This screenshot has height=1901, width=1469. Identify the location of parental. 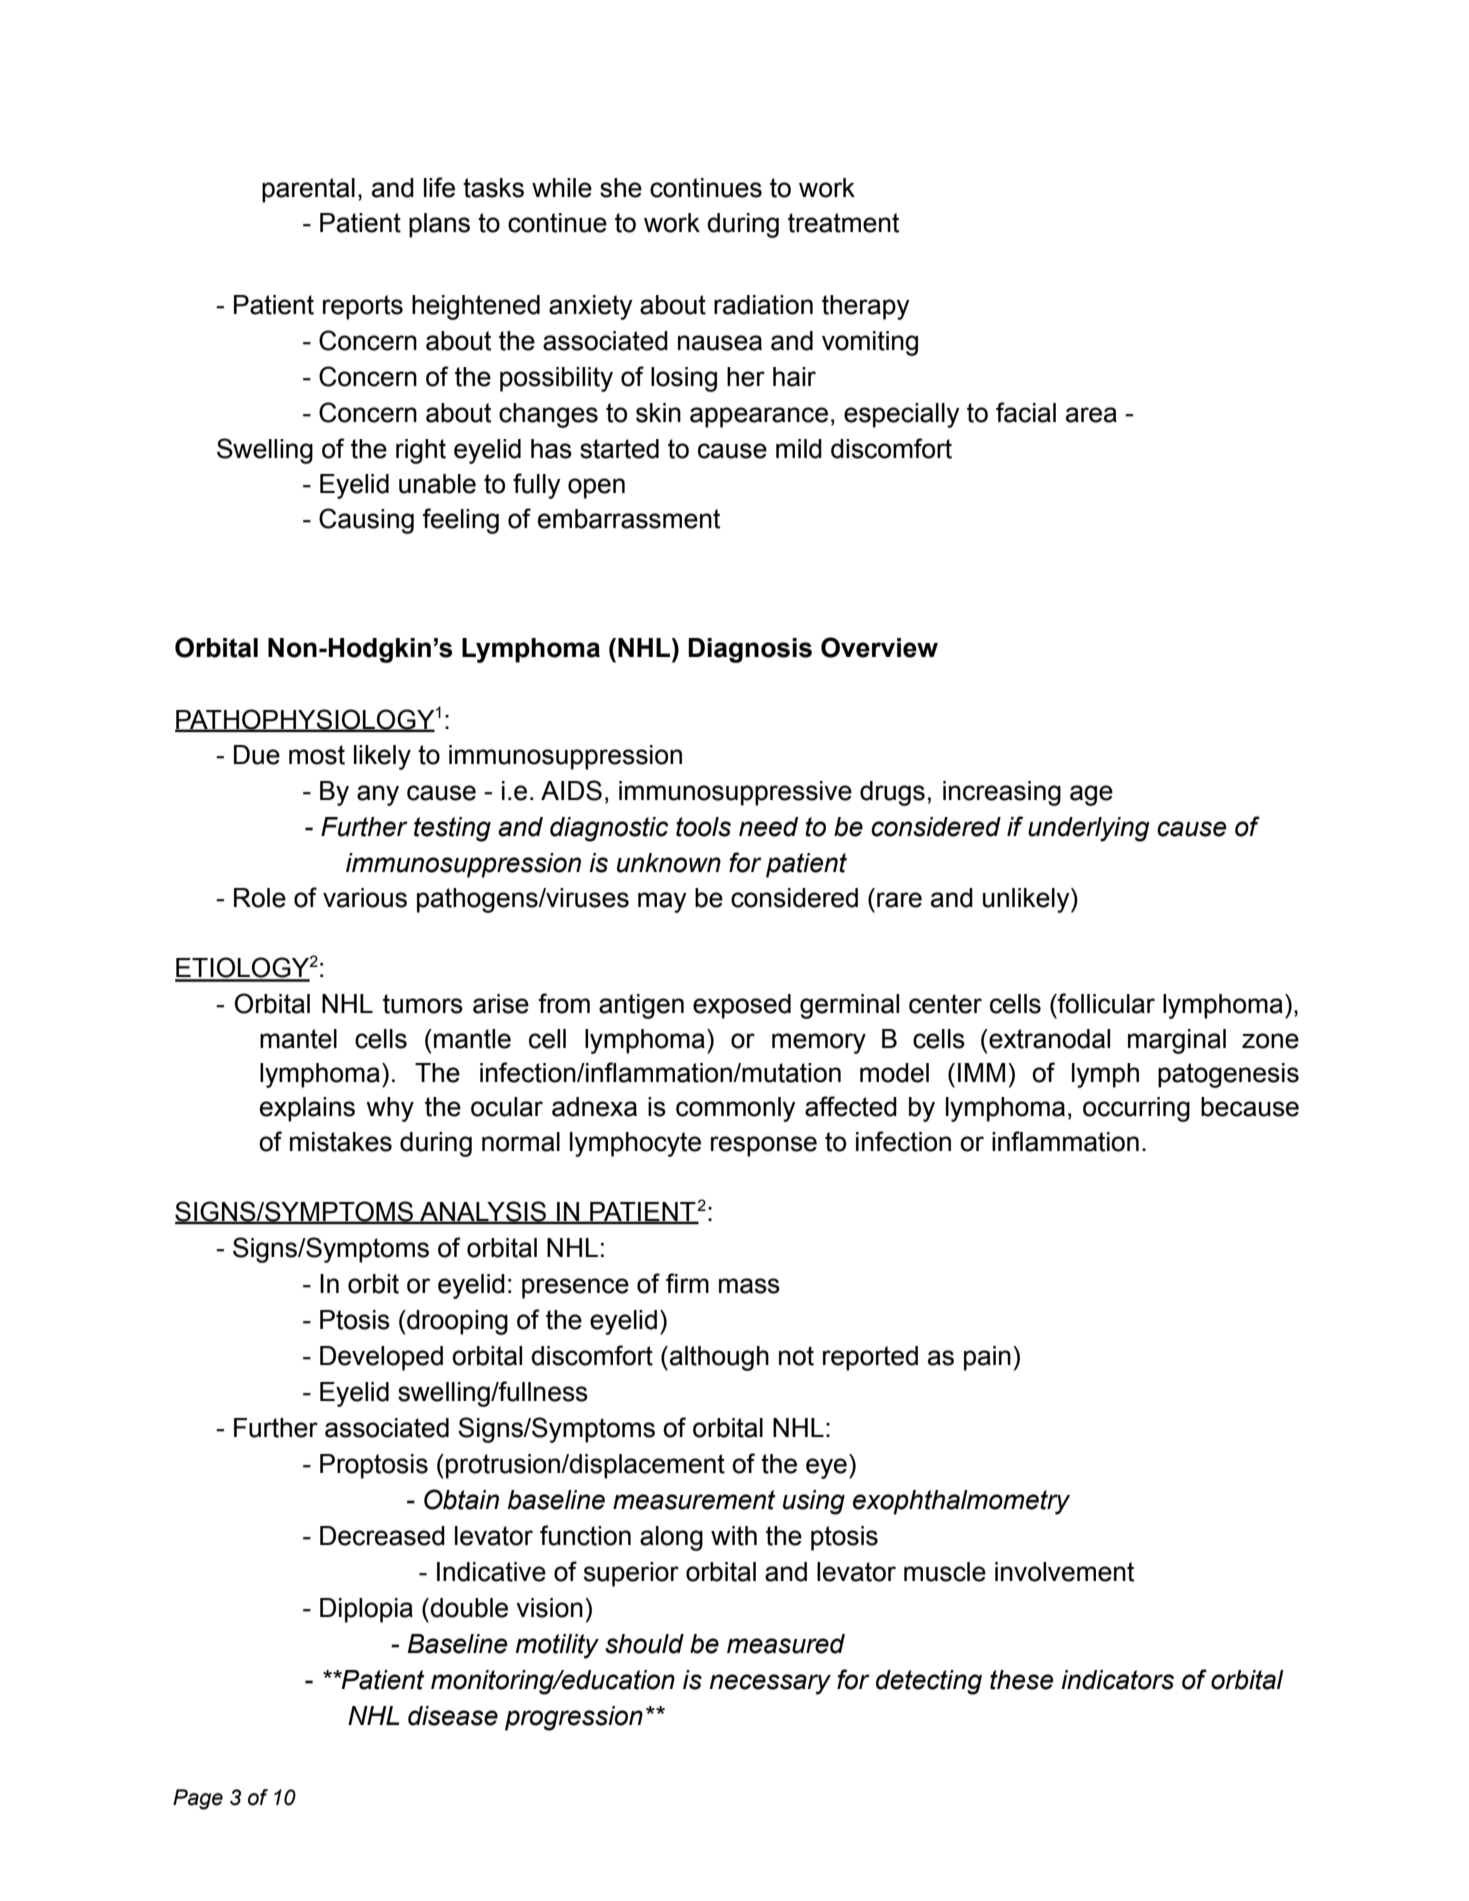
(308, 190).
